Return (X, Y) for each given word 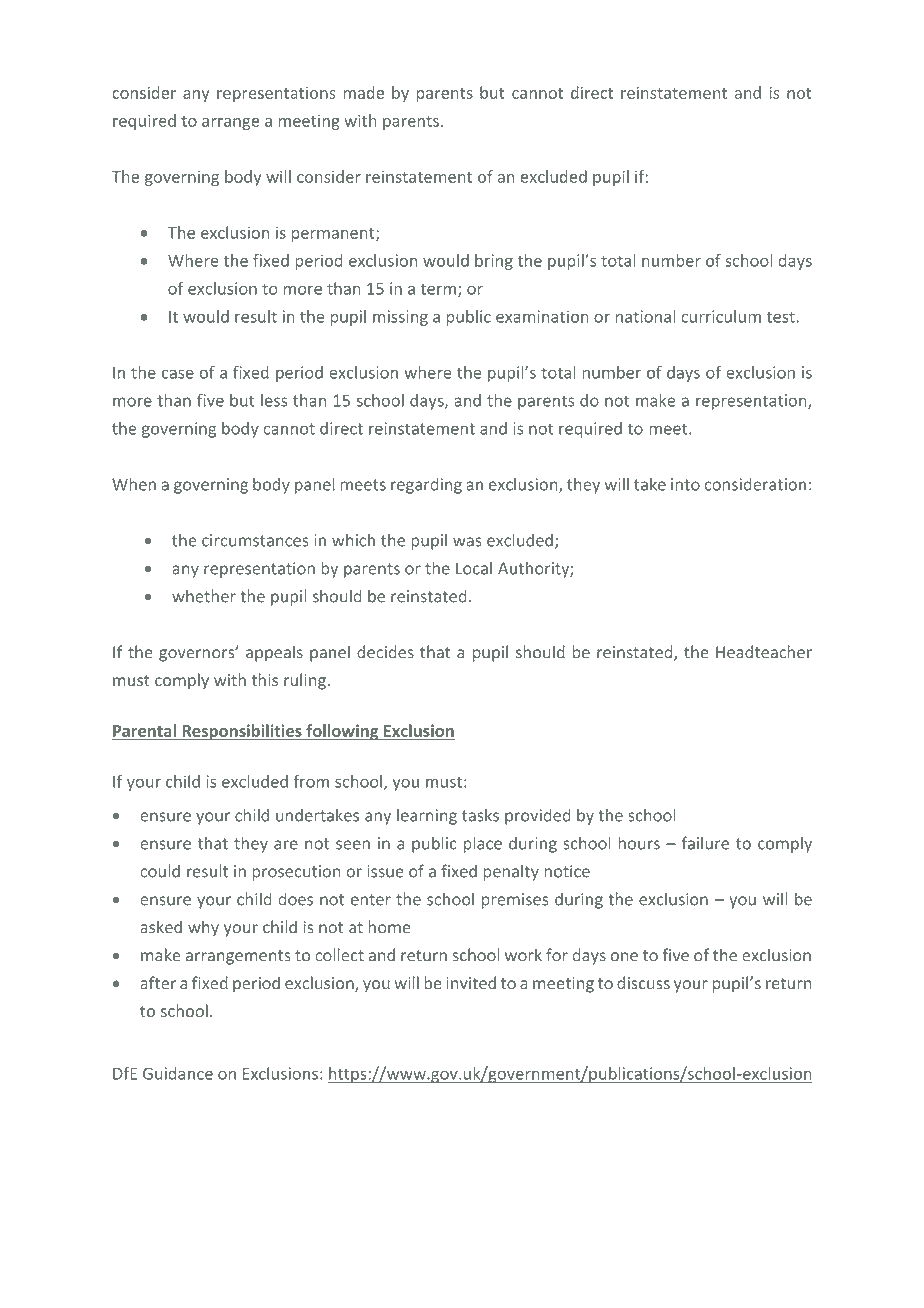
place (483, 844)
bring (494, 262)
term (438, 289)
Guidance (178, 1073)
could (160, 871)
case (178, 374)
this (265, 680)
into (685, 484)
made (363, 92)
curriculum (721, 316)
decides (385, 652)
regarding (426, 486)
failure (705, 843)
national (645, 316)
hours (639, 843)
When (134, 484)
